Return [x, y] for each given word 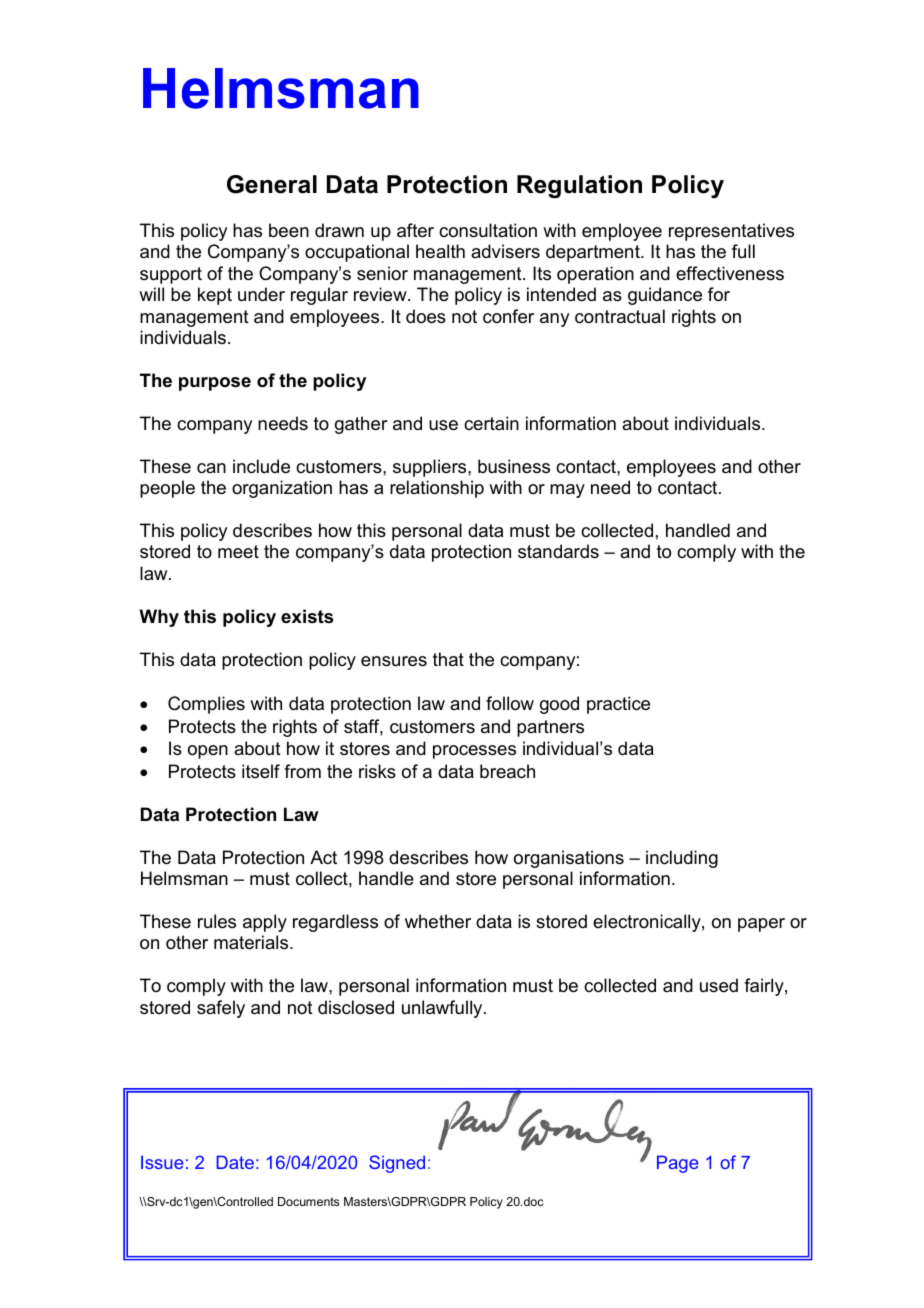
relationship [437, 489]
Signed [397, 1164]
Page [678, 1164]
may [567, 491]
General [272, 184]
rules [217, 921]
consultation [488, 230]
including [682, 859]
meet [238, 551]
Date [235, 1162]
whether [438, 921]
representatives [731, 232]
